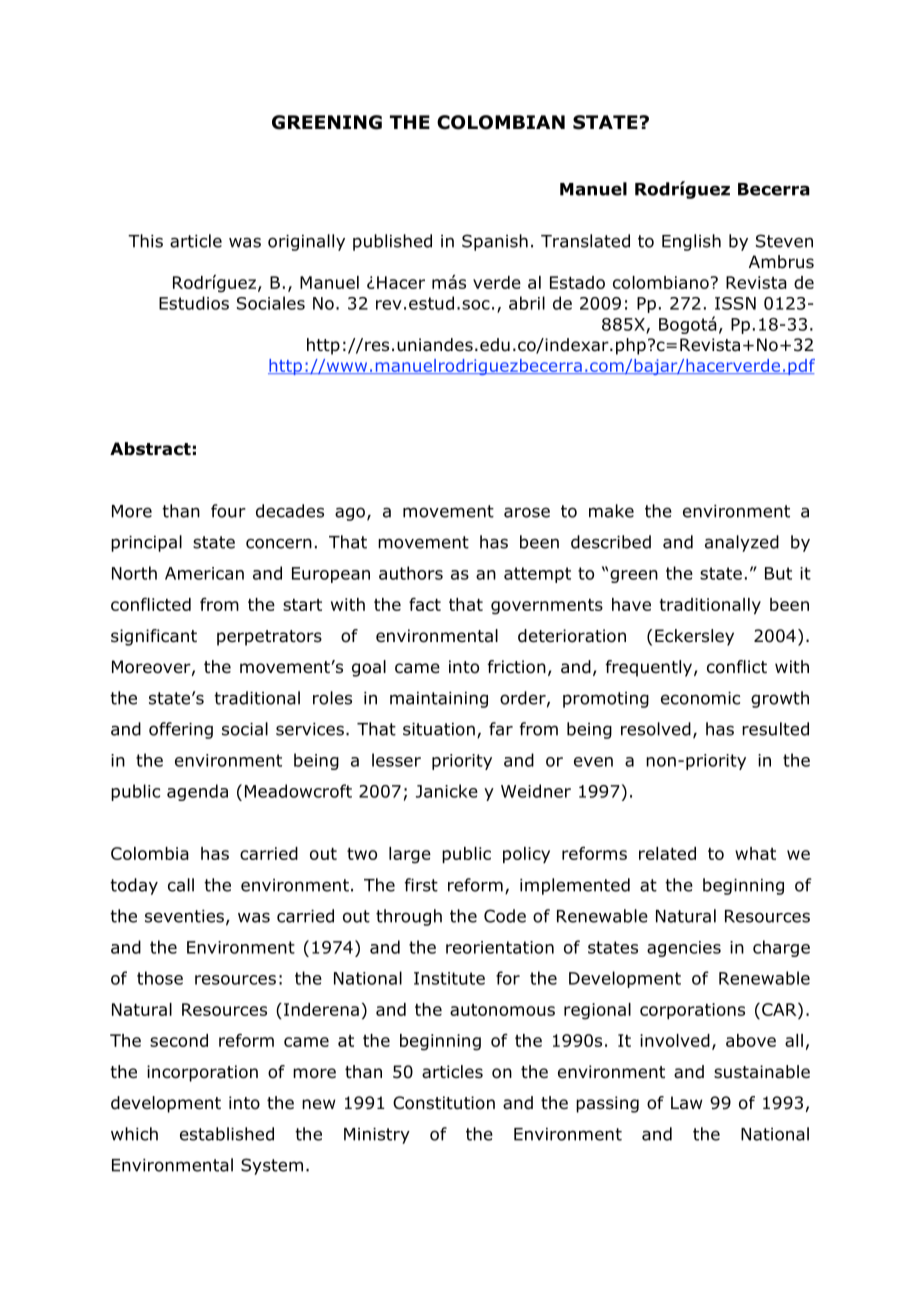  I want to click on Constitution, so click(444, 1103).
